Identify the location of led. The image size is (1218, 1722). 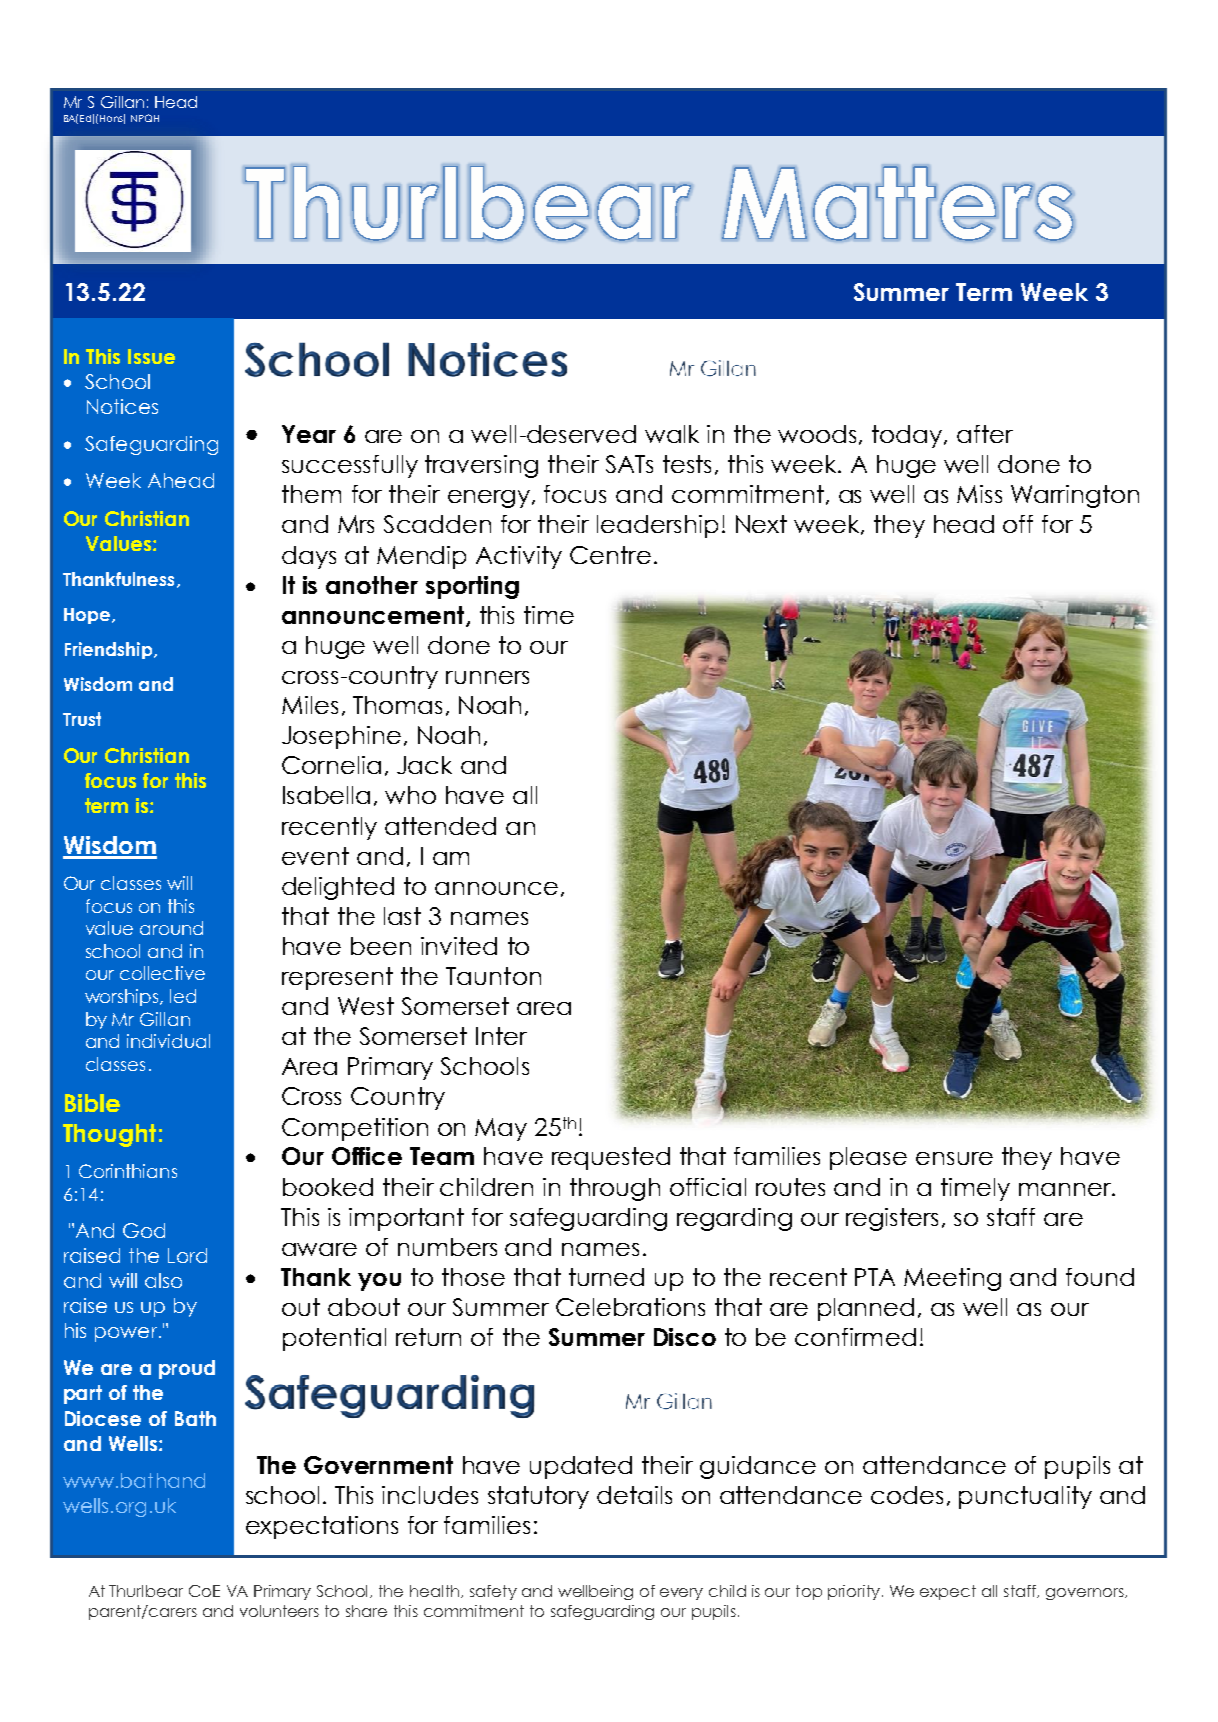
(183, 996).
